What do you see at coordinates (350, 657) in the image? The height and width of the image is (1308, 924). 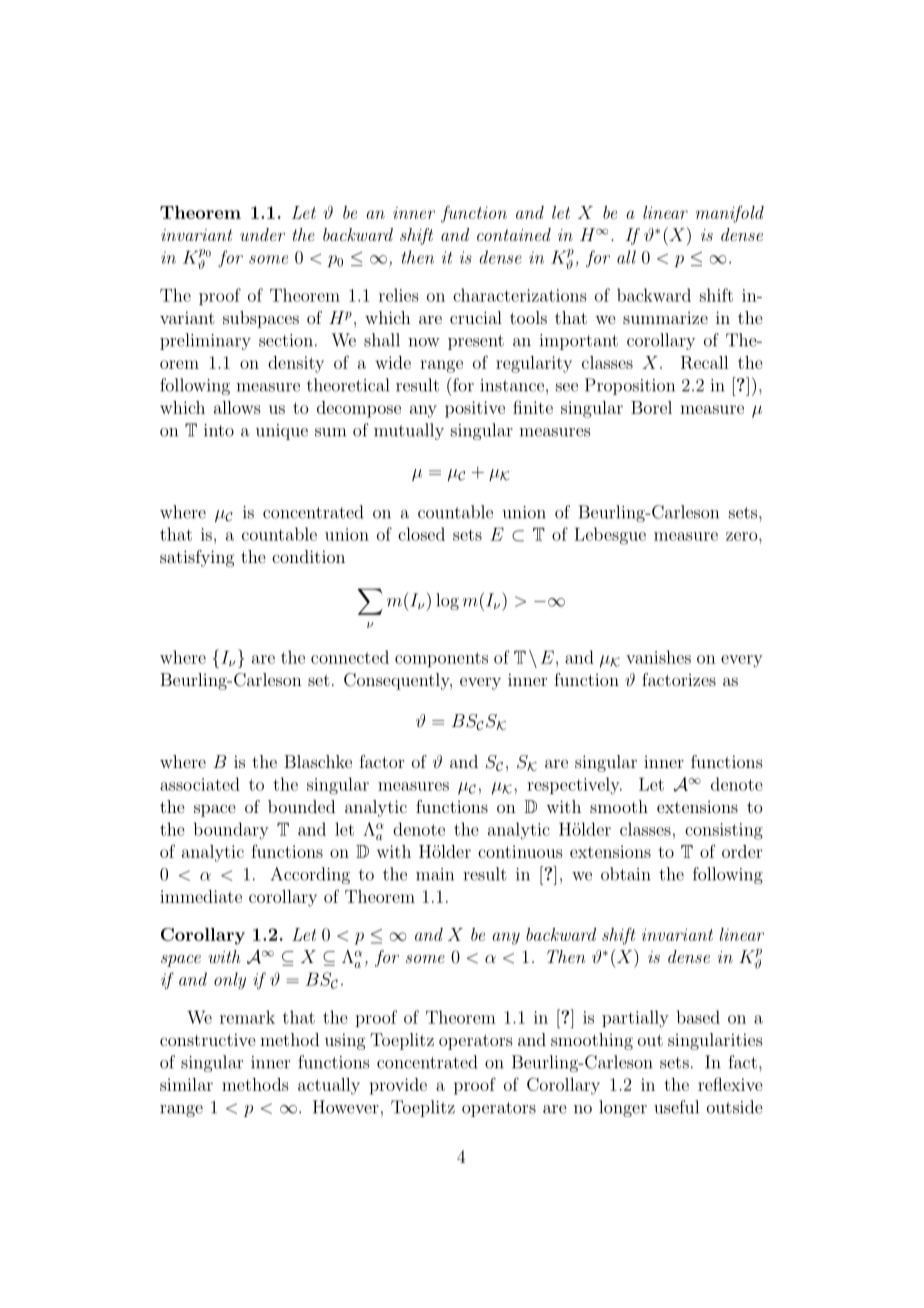 I see `connected` at bounding box center [350, 657].
